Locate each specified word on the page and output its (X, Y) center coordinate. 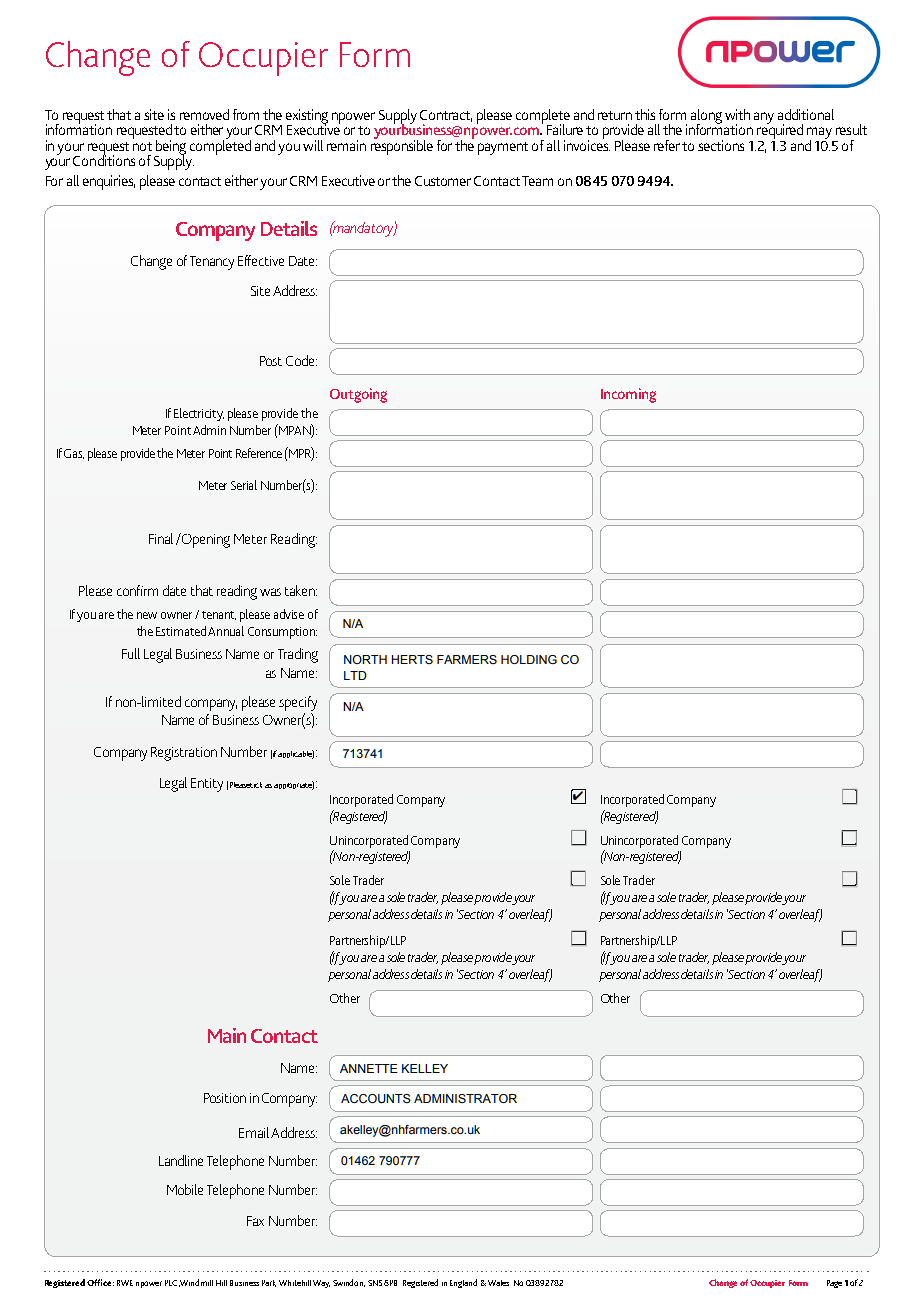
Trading (298, 655)
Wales (498, 1283)
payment (503, 148)
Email (254, 1132)
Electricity (199, 414)
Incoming (628, 395)
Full (131, 653)
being (170, 148)
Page (834, 1284)
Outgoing (358, 395)
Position (225, 1098)
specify (298, 703)
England (463, 1283)
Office (100, 1282)
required (780, 130)
